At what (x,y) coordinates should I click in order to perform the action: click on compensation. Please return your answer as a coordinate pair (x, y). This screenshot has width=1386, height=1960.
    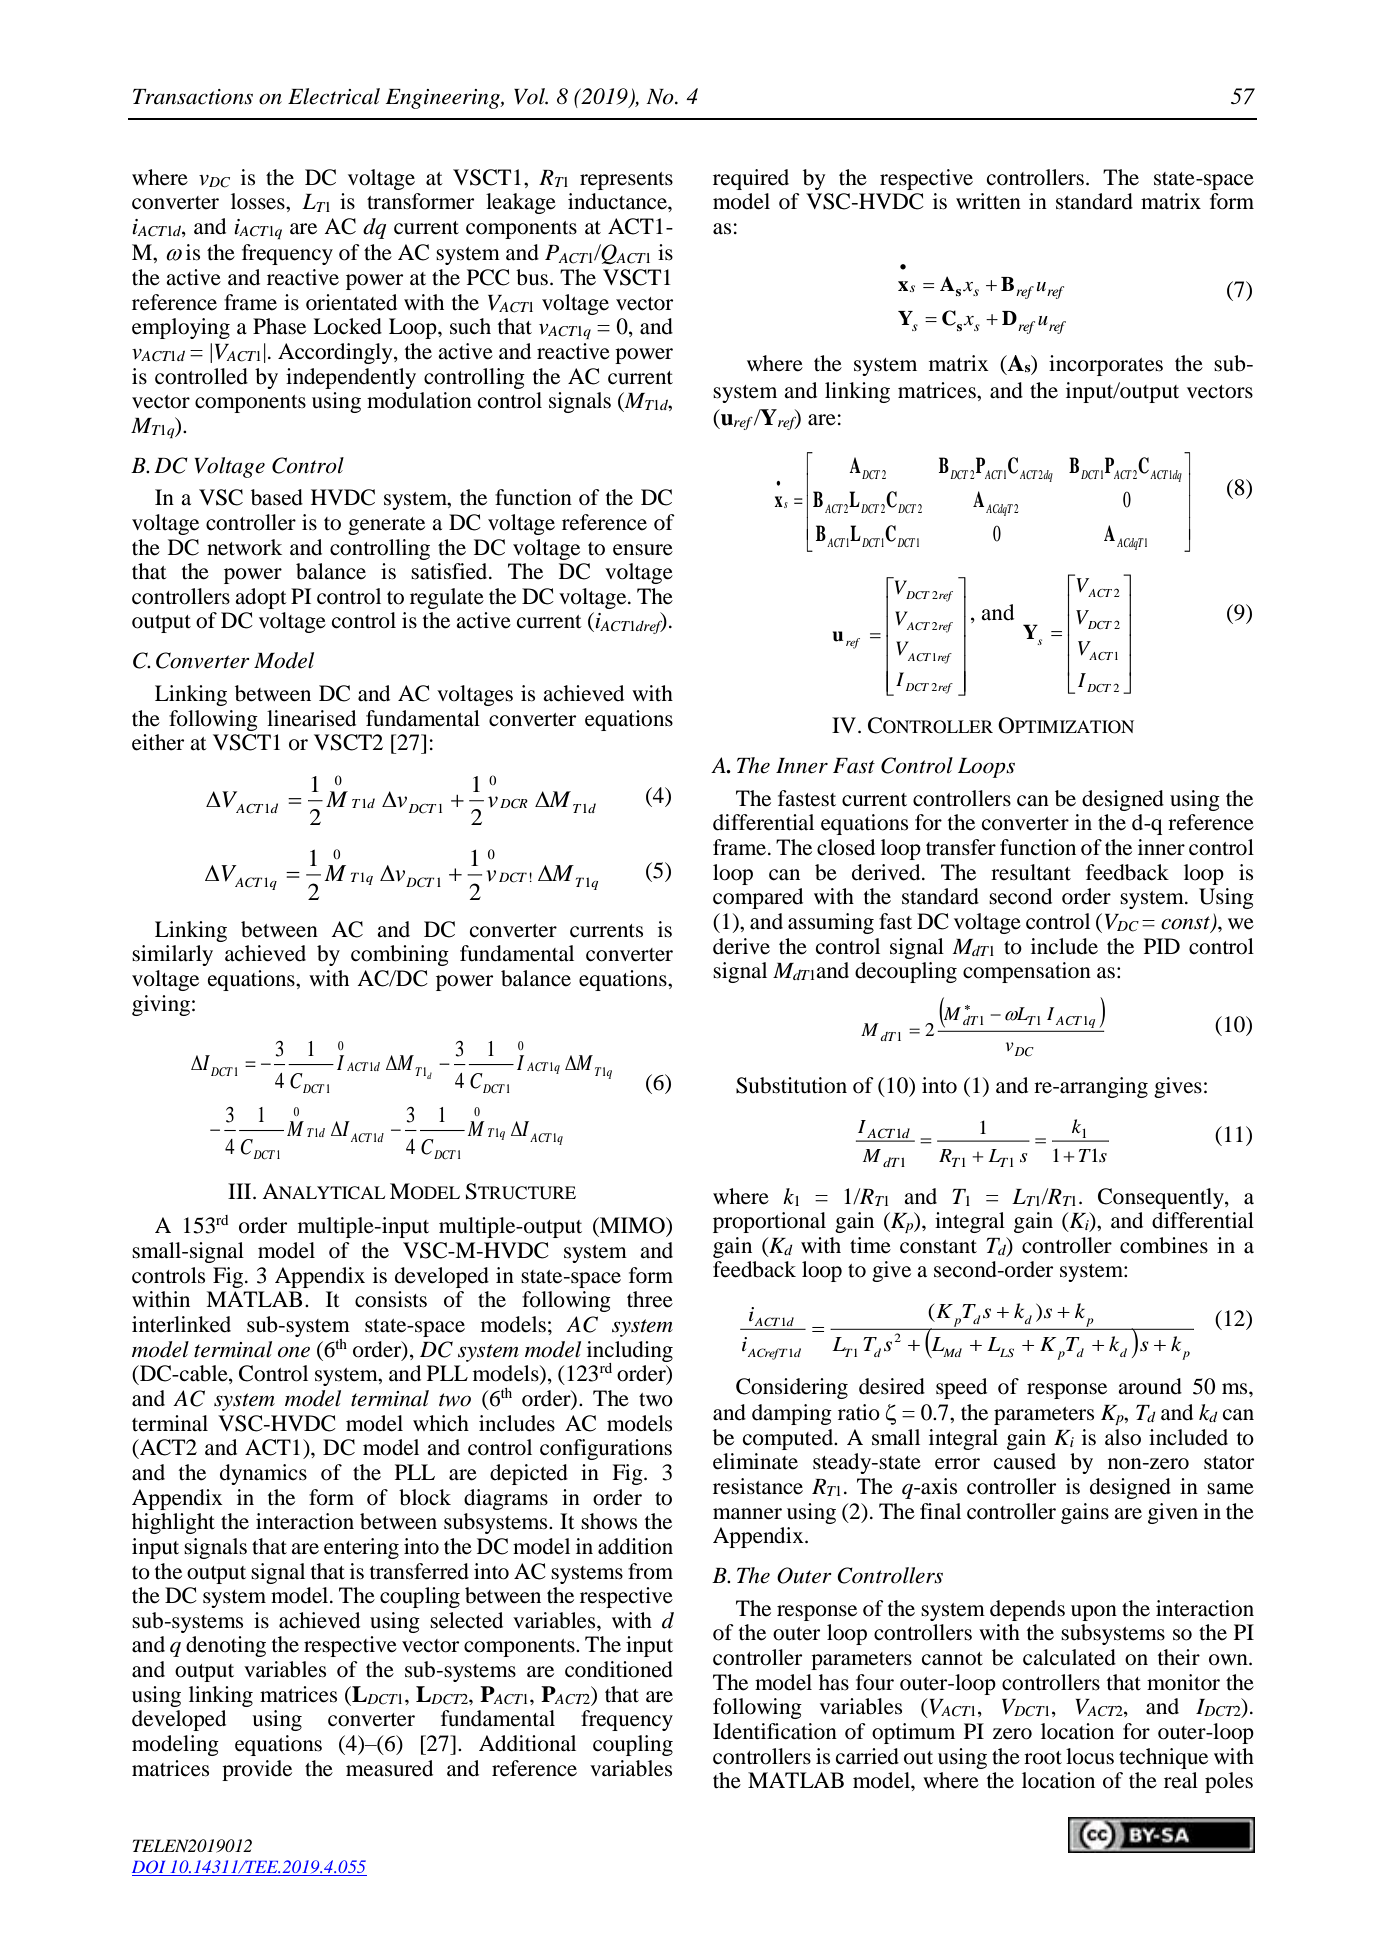
    Looking at the image, I should click on (1027, 972).
